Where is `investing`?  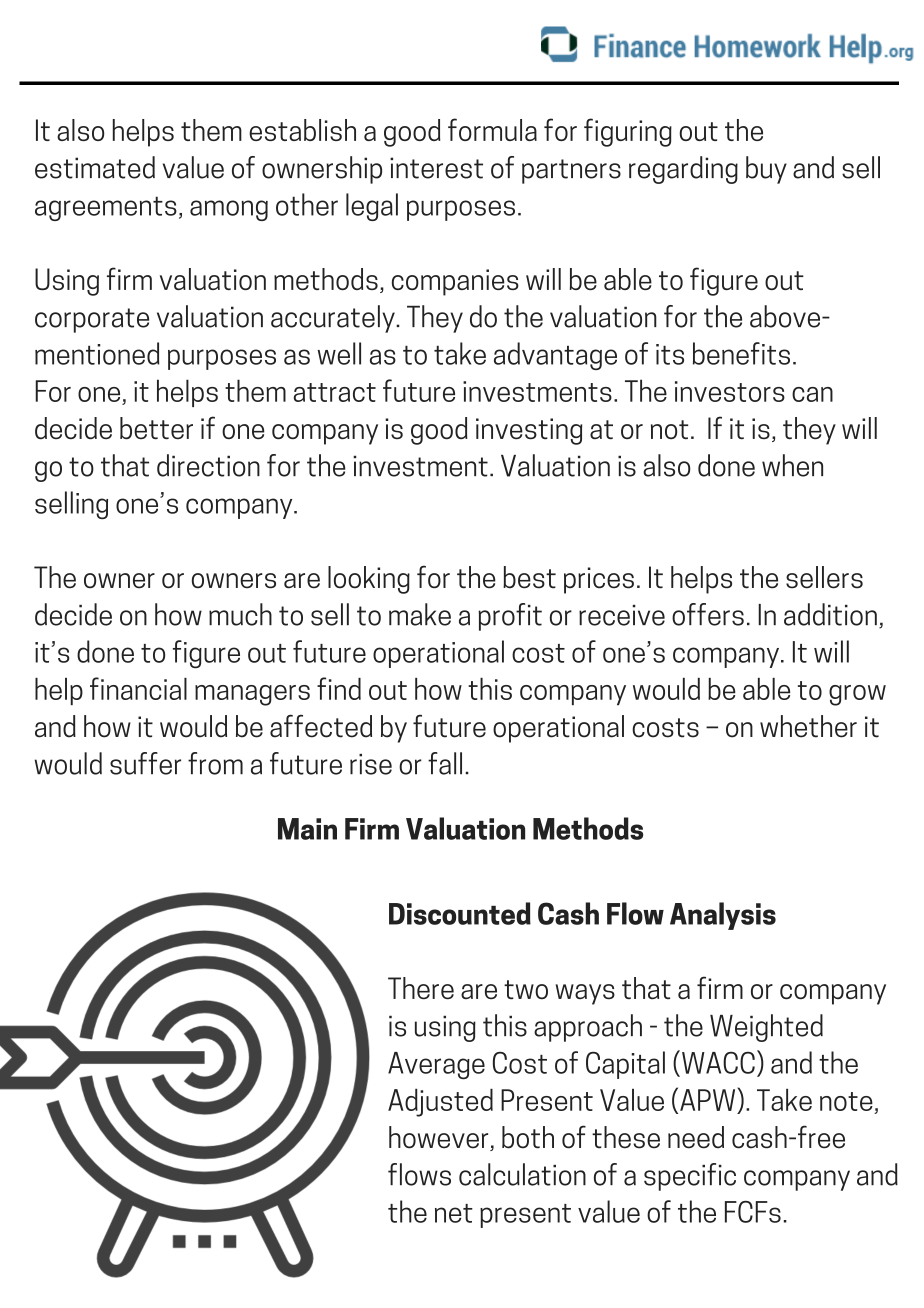
investing is located at coordinates (529, 431).
